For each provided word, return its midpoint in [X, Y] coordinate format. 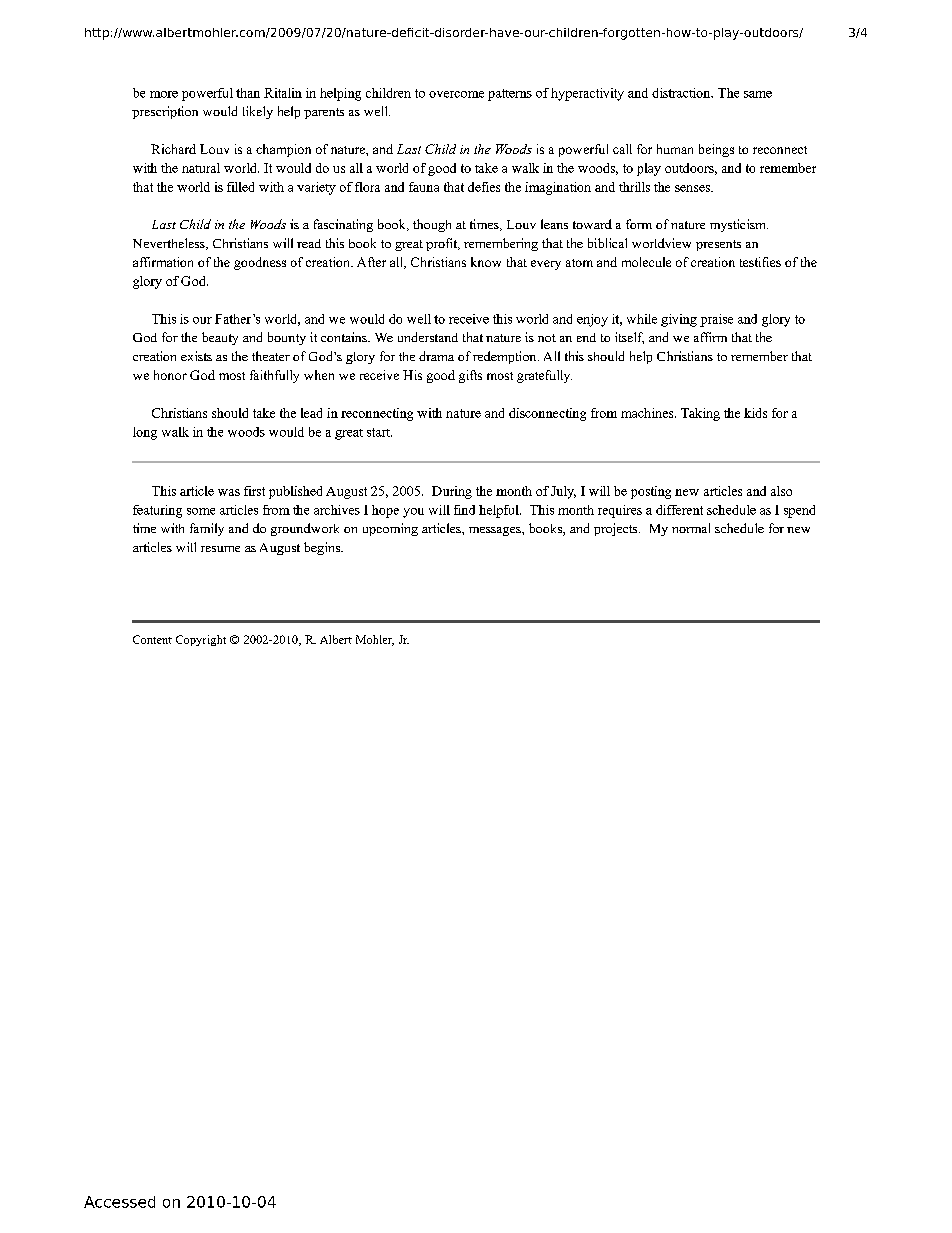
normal [691, 528]
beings [716, 150]
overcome [456, 94]
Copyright [201, 640]
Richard [173, 149]
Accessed [119, 1202]
